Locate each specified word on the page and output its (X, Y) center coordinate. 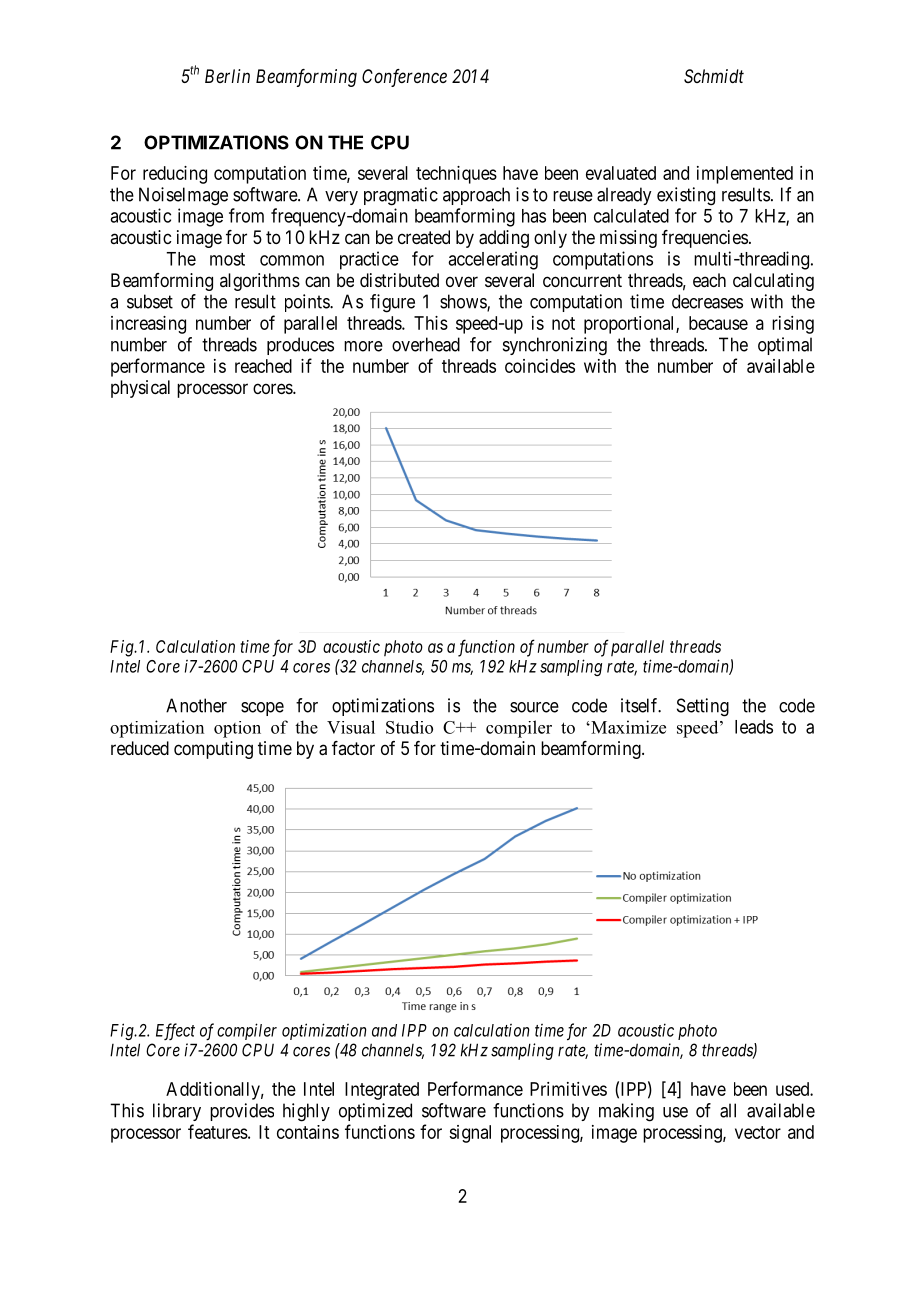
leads (754, 727)
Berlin (227, 76)
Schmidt (714, 76)
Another (196, 705)
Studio (409, 727)
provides (242, 1112)
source (534, 707)
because (718, 323)
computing (213, 750)
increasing (148, 325)
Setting (703, 707)
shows (464, 302)
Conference (404, 78)
